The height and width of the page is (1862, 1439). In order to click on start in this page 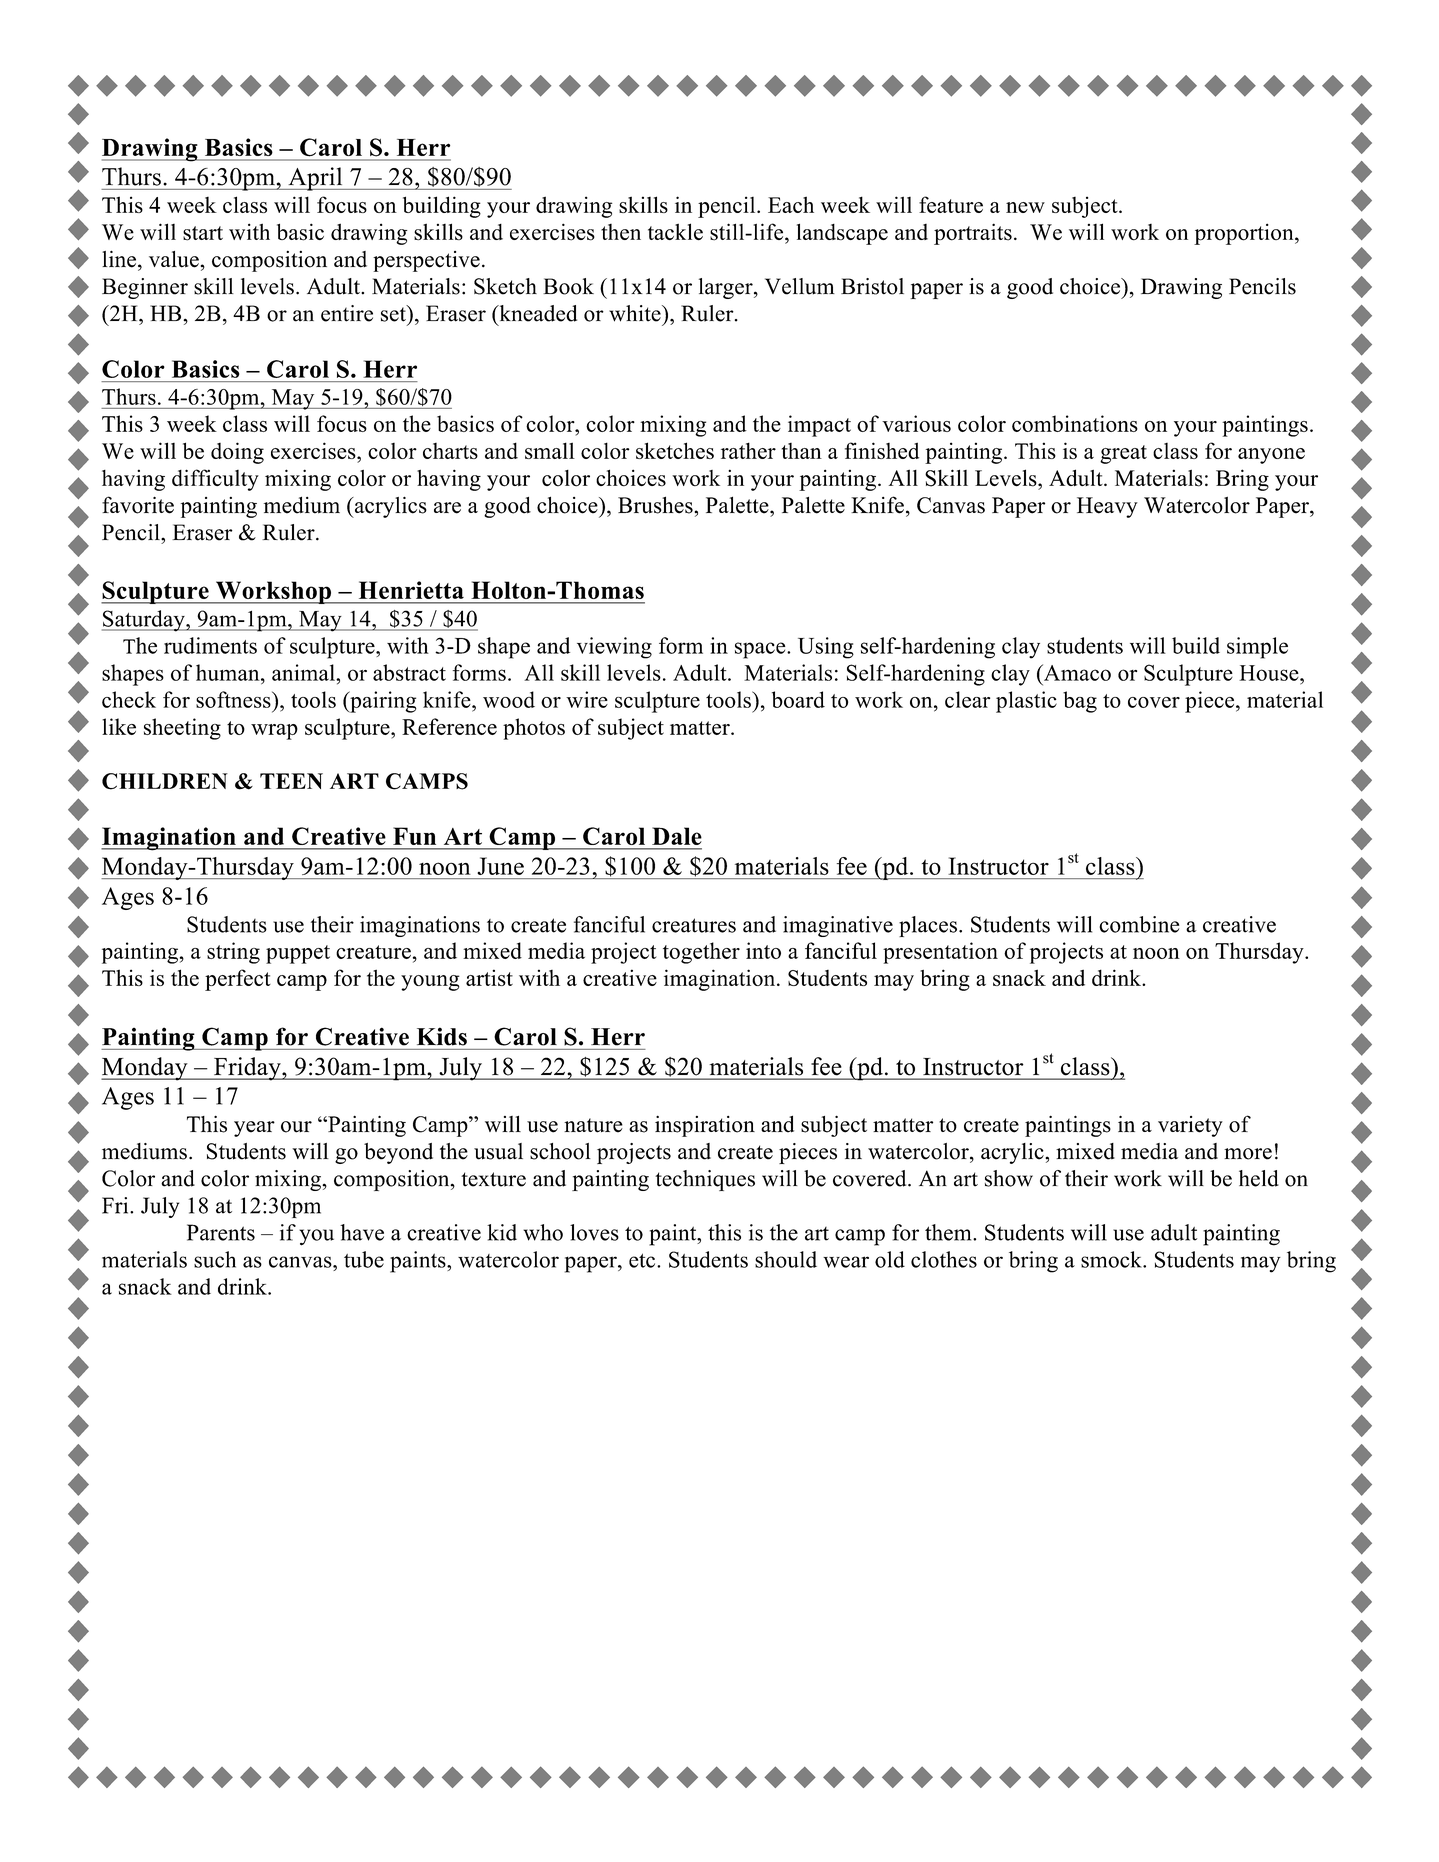, I will do `click(203, 233)`.
